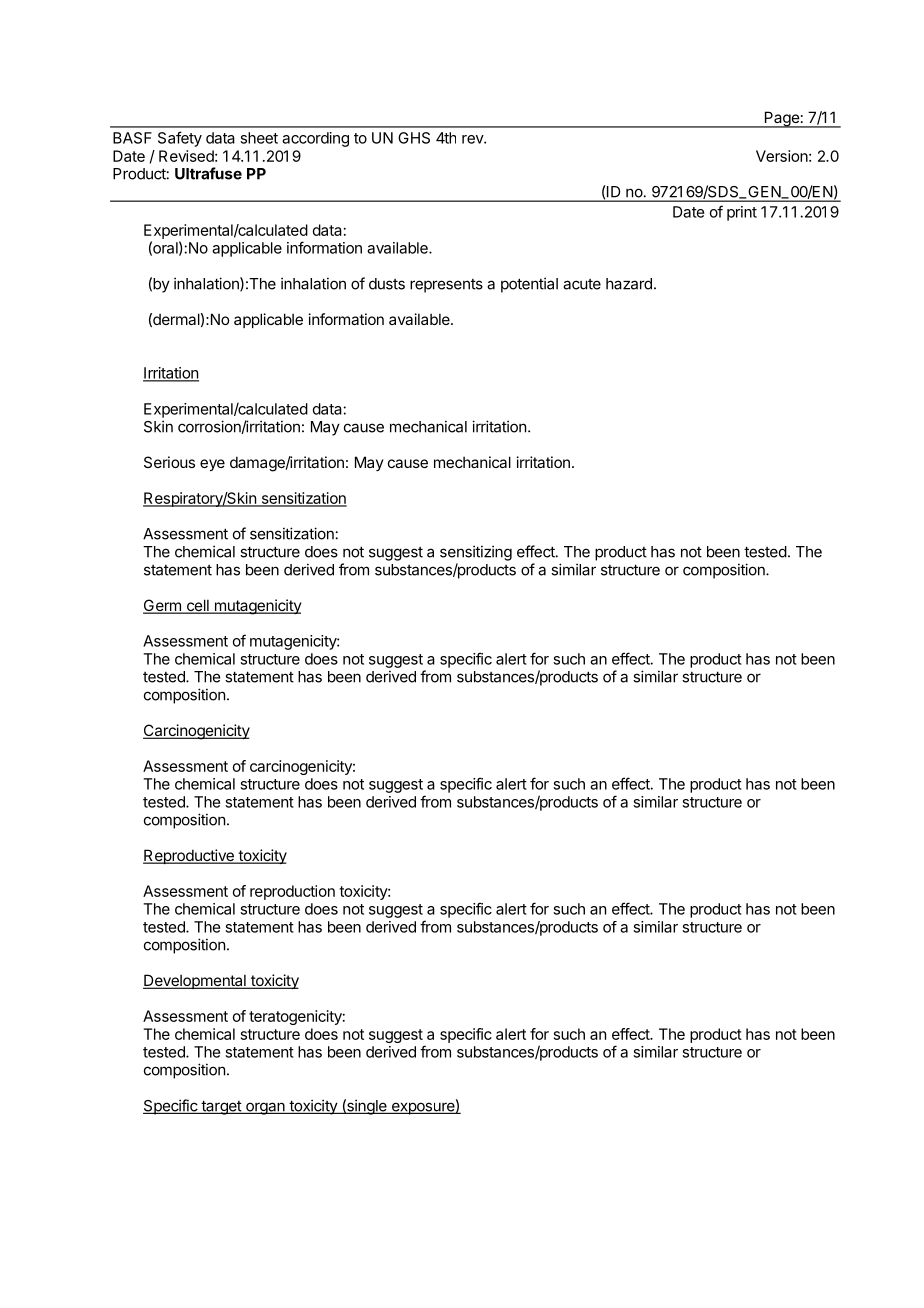  What do you see at coordinates (195, 981) in the screenshot?
I see `Developmental` at bounding box center [195, 981].
